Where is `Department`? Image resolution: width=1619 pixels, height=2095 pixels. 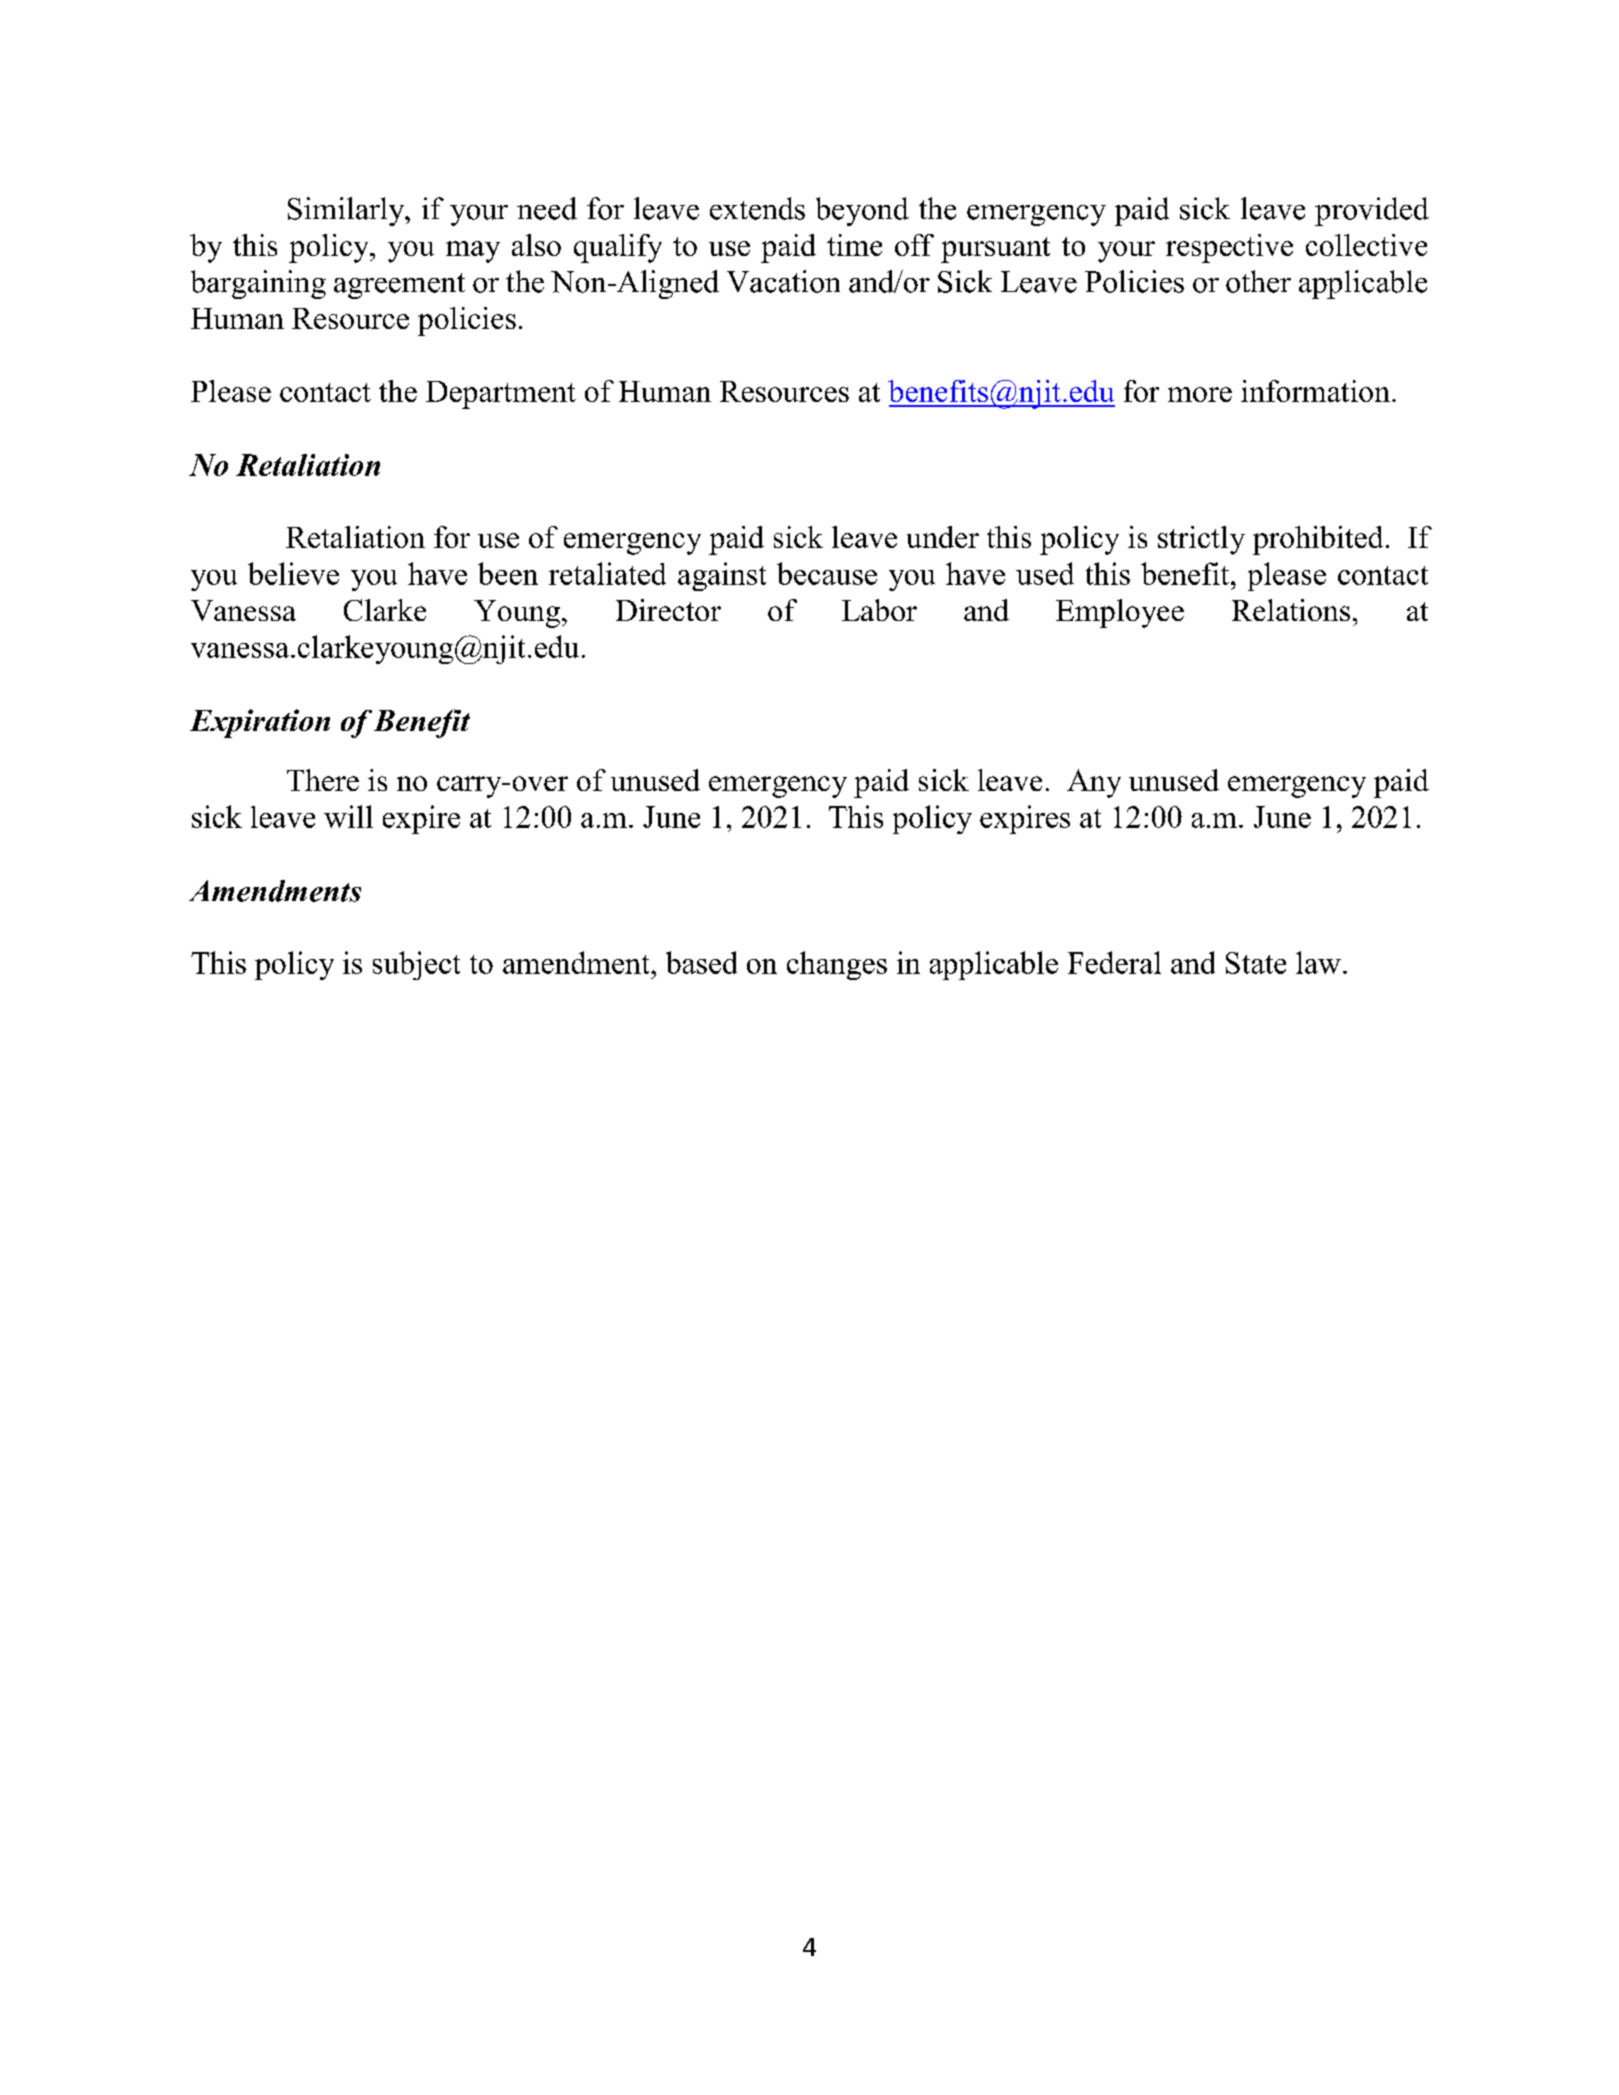 Department is located at coordinates (501, 395).
